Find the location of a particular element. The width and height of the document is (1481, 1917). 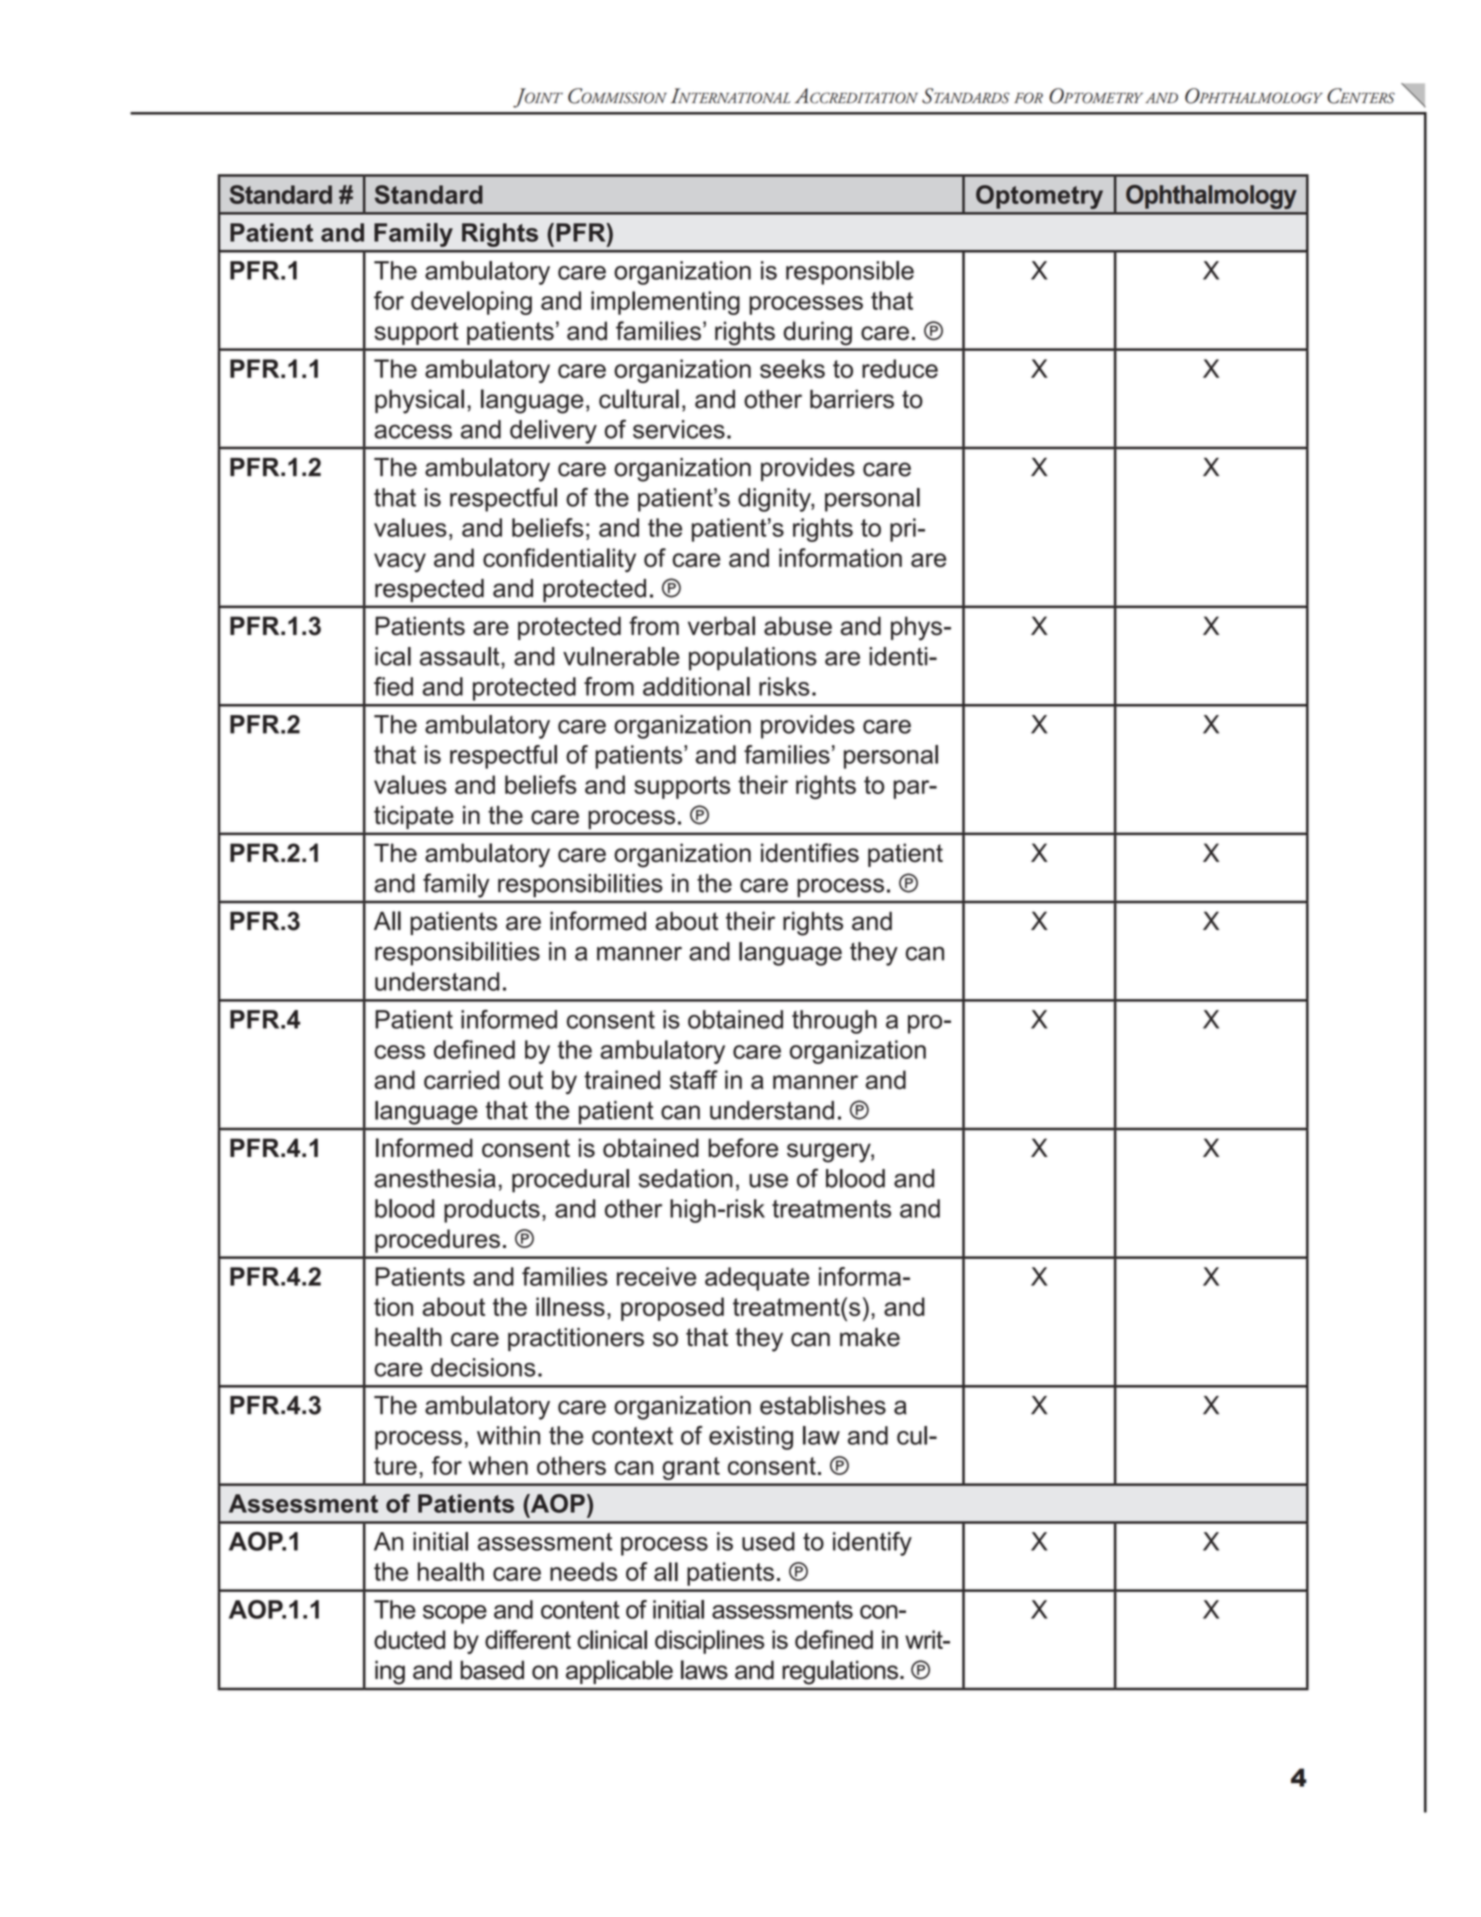

responsible is located at coordinates (850, 273).
